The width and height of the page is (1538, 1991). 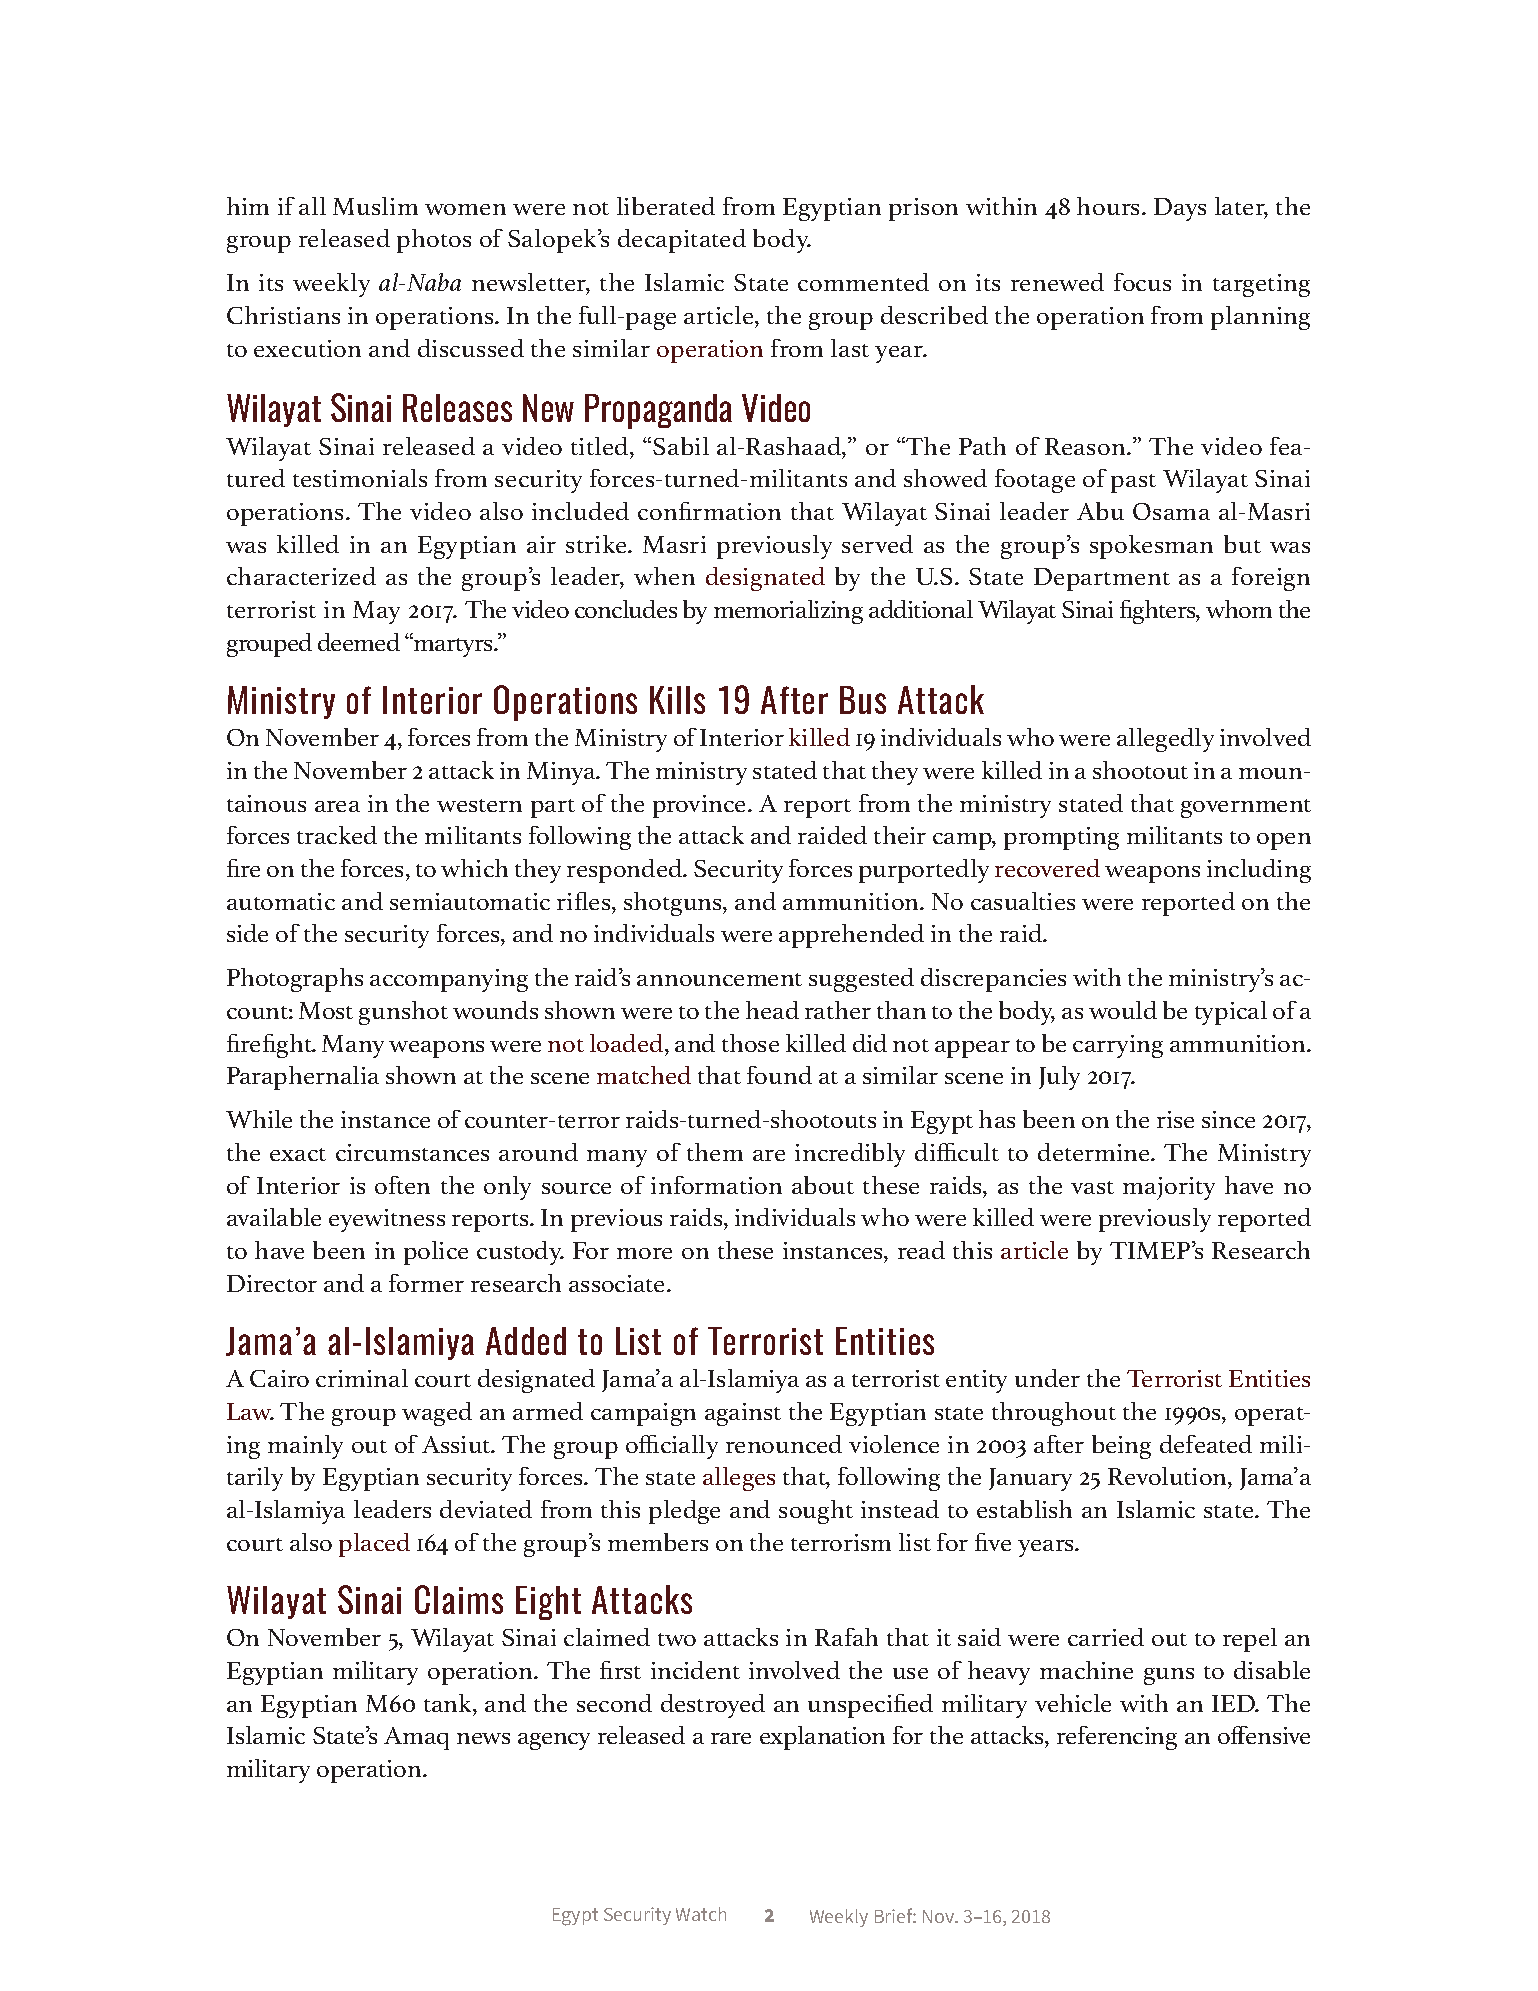 I want to click on focus, so click(x=1142, y=282).
